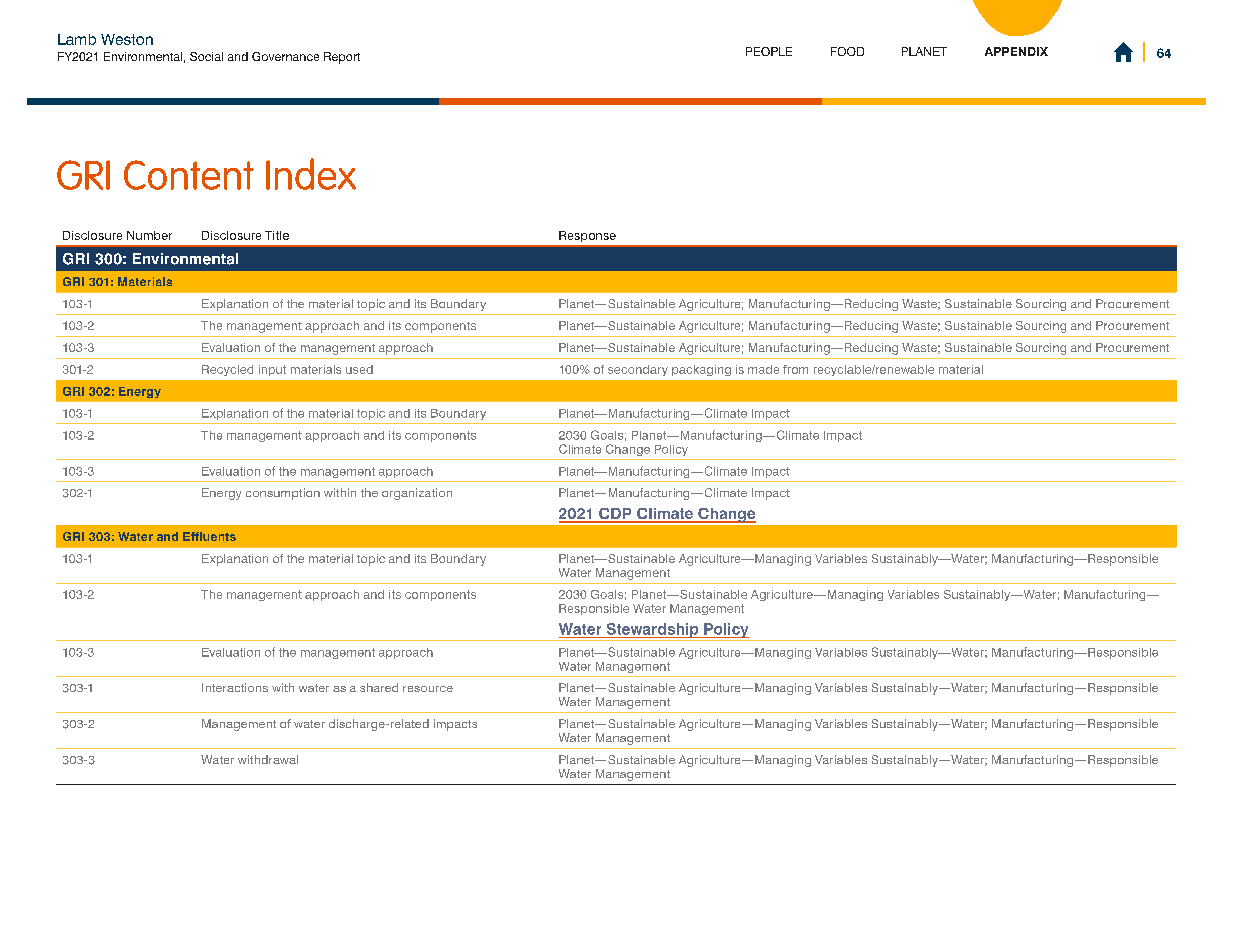 The image size is (1233, 952). What do you see at coordinates (235, 687) in the image?
I see `Interactions` at bounding box center [235, 687].
